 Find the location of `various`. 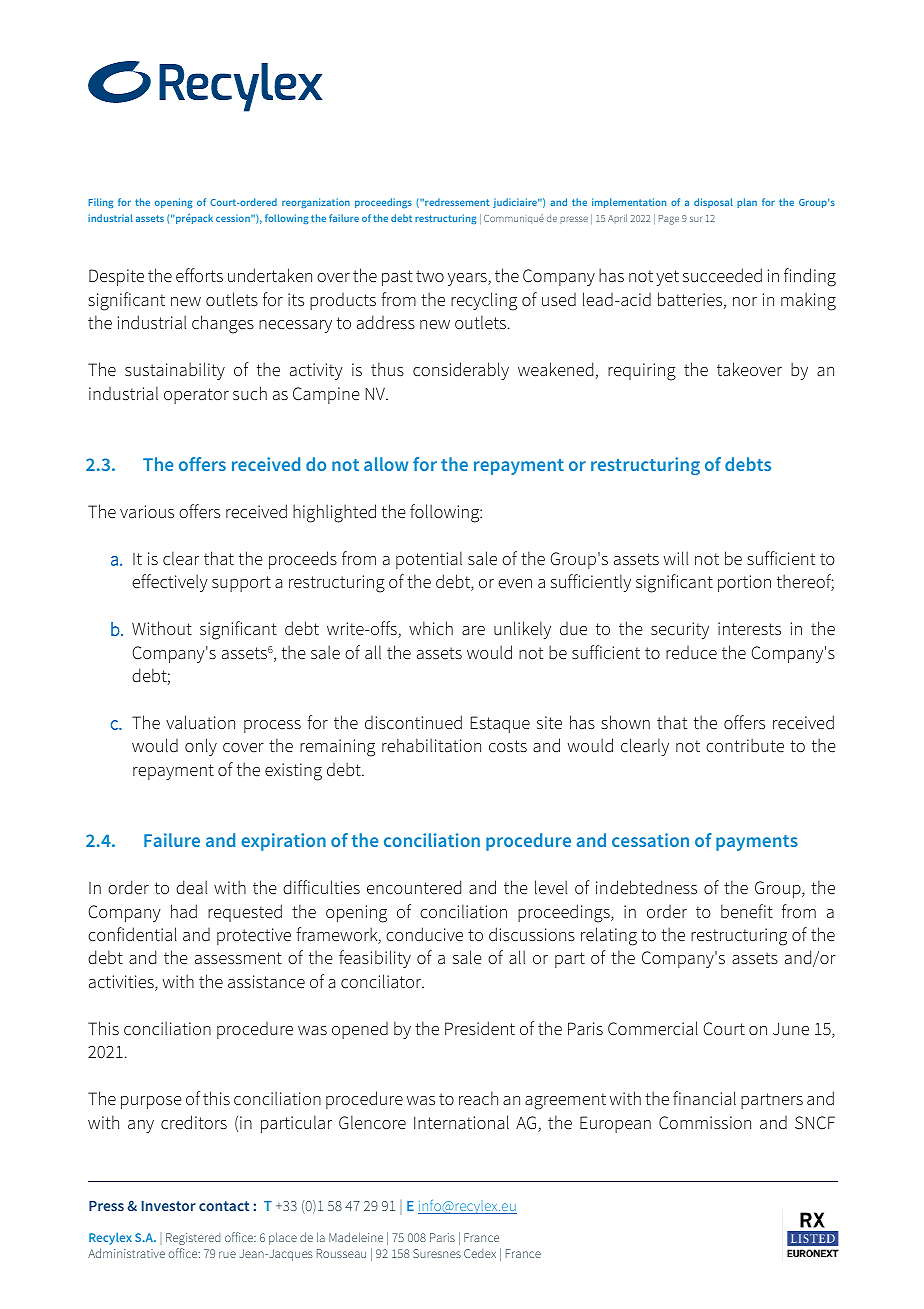

various is located at coordinates (147, 512).
